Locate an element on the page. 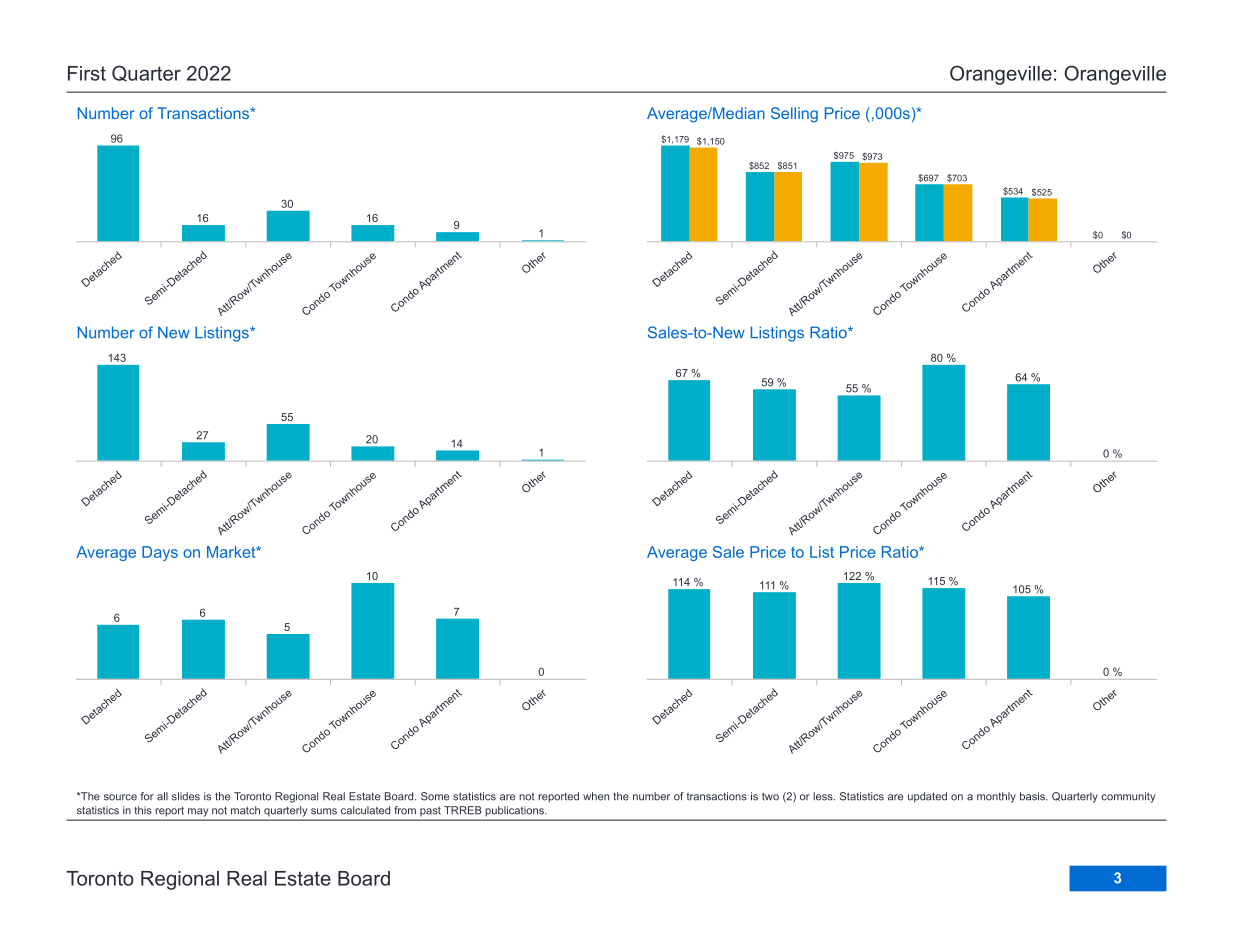 The height and width of the page is (952, 1233). updated is located at coordinates (927, 797).
